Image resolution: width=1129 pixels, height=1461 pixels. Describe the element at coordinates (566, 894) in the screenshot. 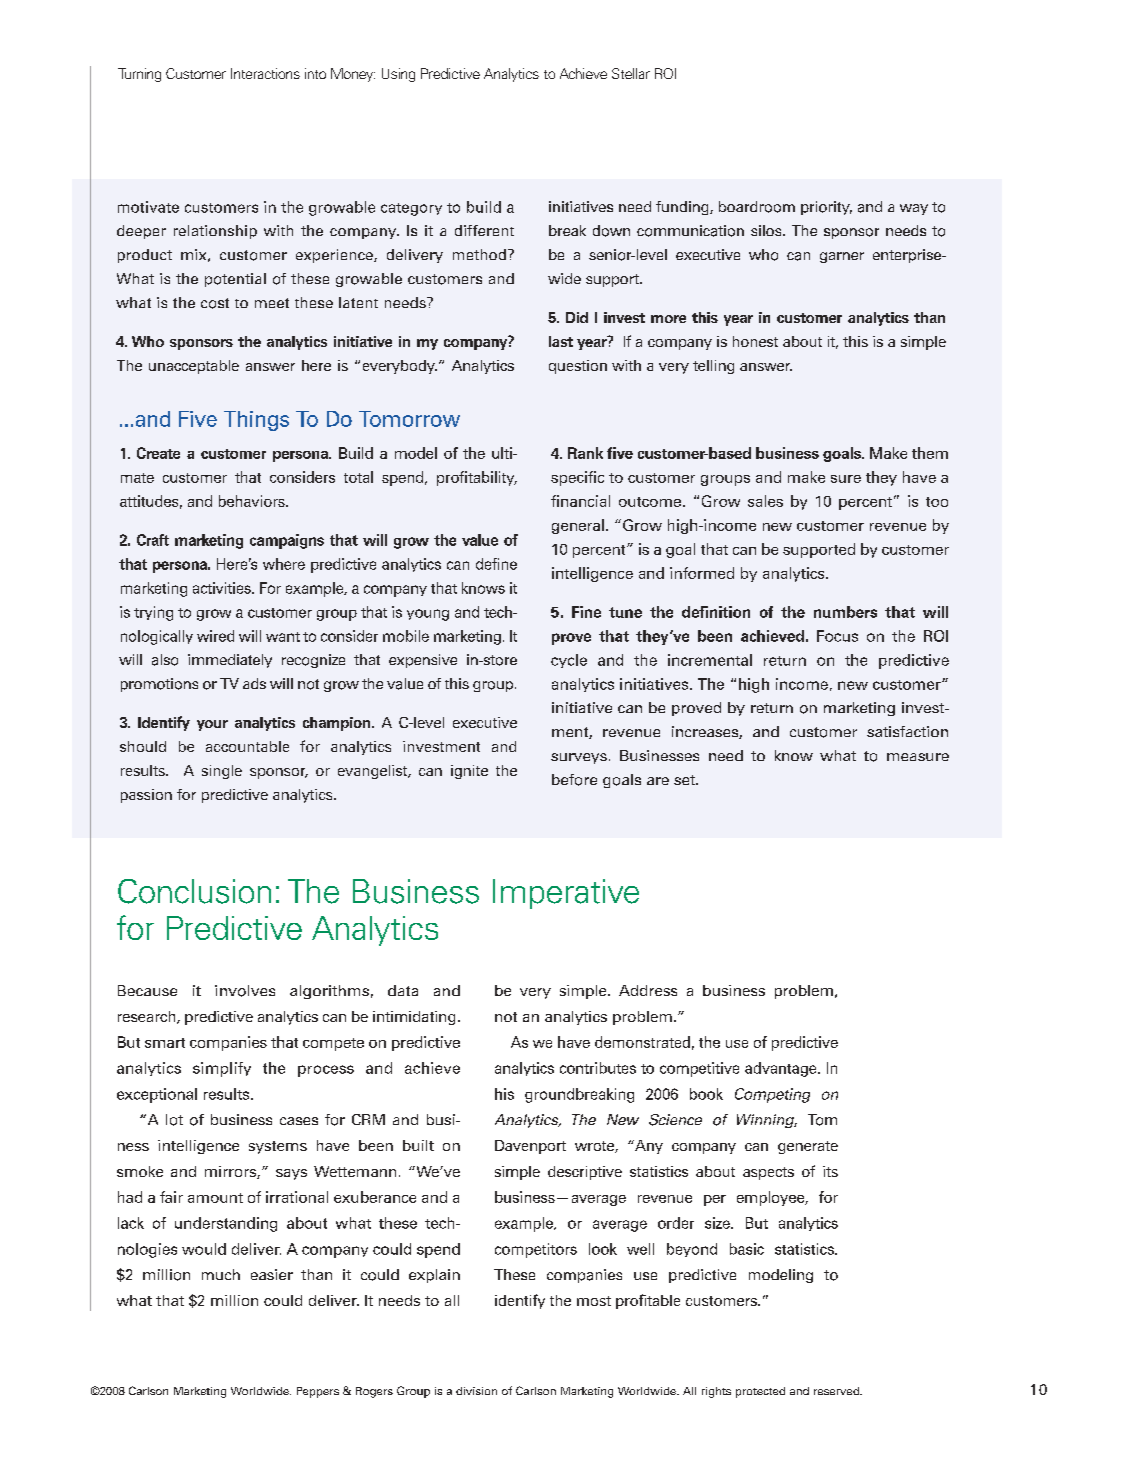

I see `Imperative` at that location.
